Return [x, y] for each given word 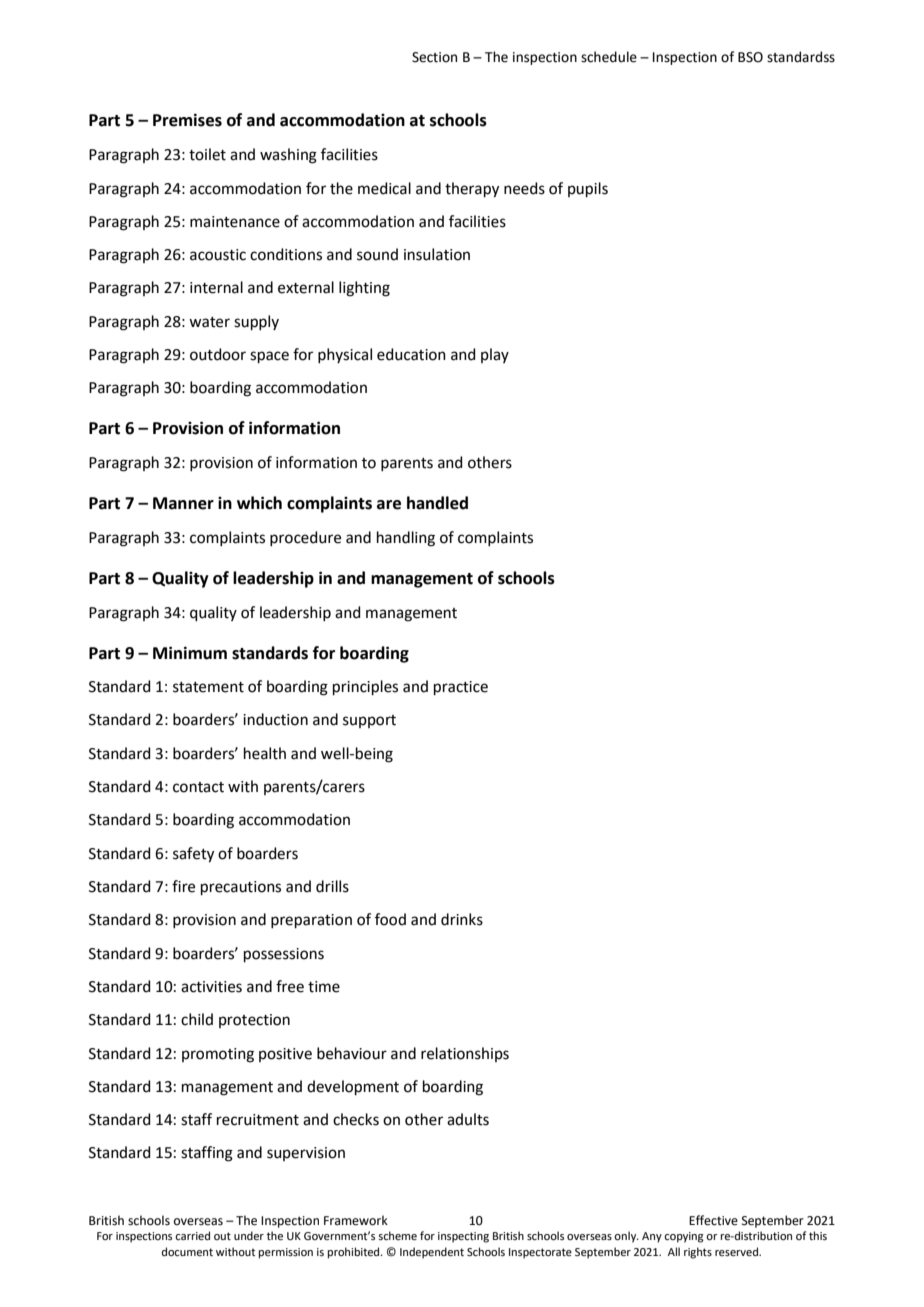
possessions [284, 955]
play [495, 355]
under [249, 1235]
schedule [609, 57]
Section [434, 57]
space [269, 357]
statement [208, 687]
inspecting [463, 1237]
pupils [588, 189]
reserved [737, 1251]
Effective [713, 1220]
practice [461, 688]
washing [288, 156]
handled [437, 503]
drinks [462, 919]
